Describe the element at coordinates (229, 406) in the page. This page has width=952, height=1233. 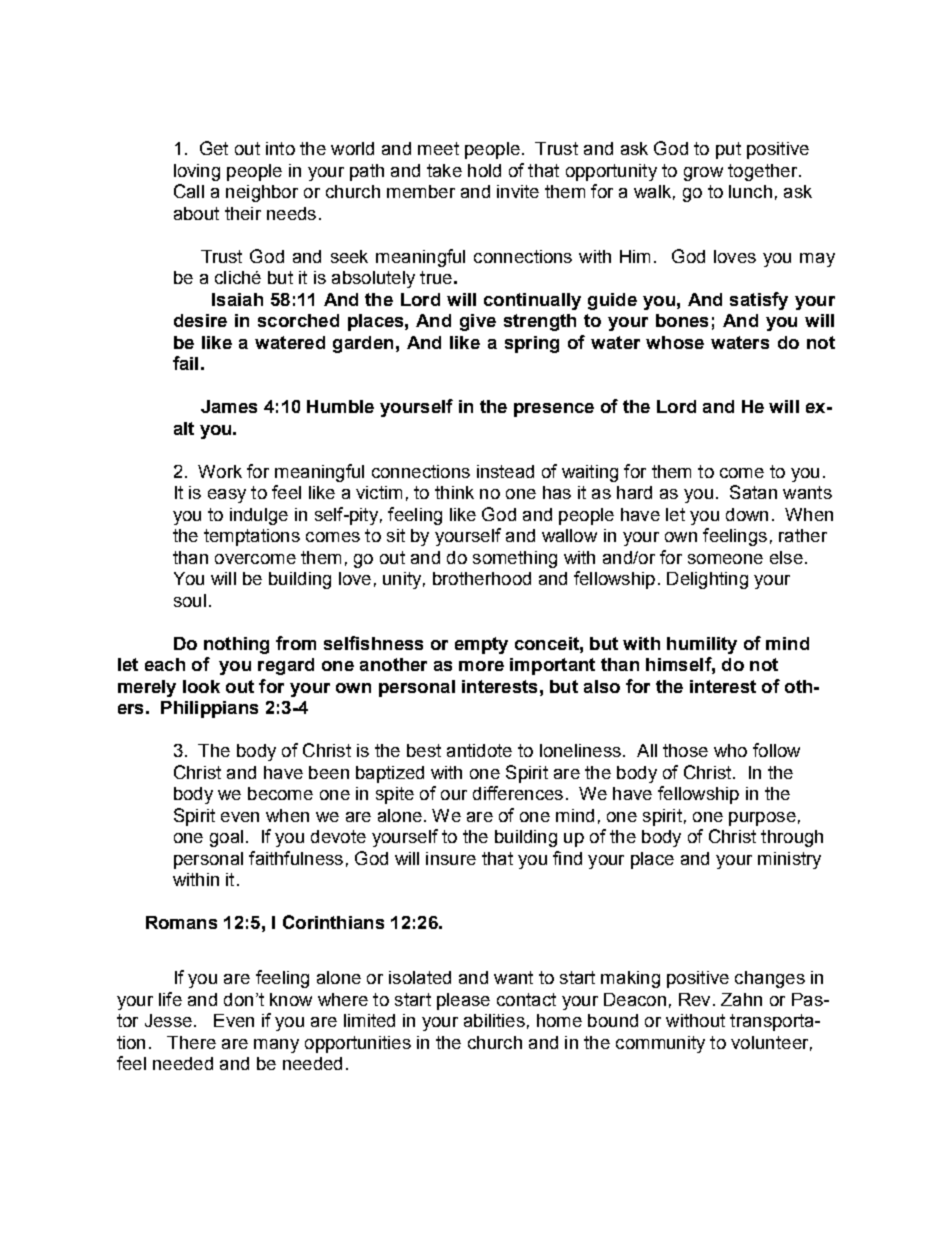
I see `James` at that location.
